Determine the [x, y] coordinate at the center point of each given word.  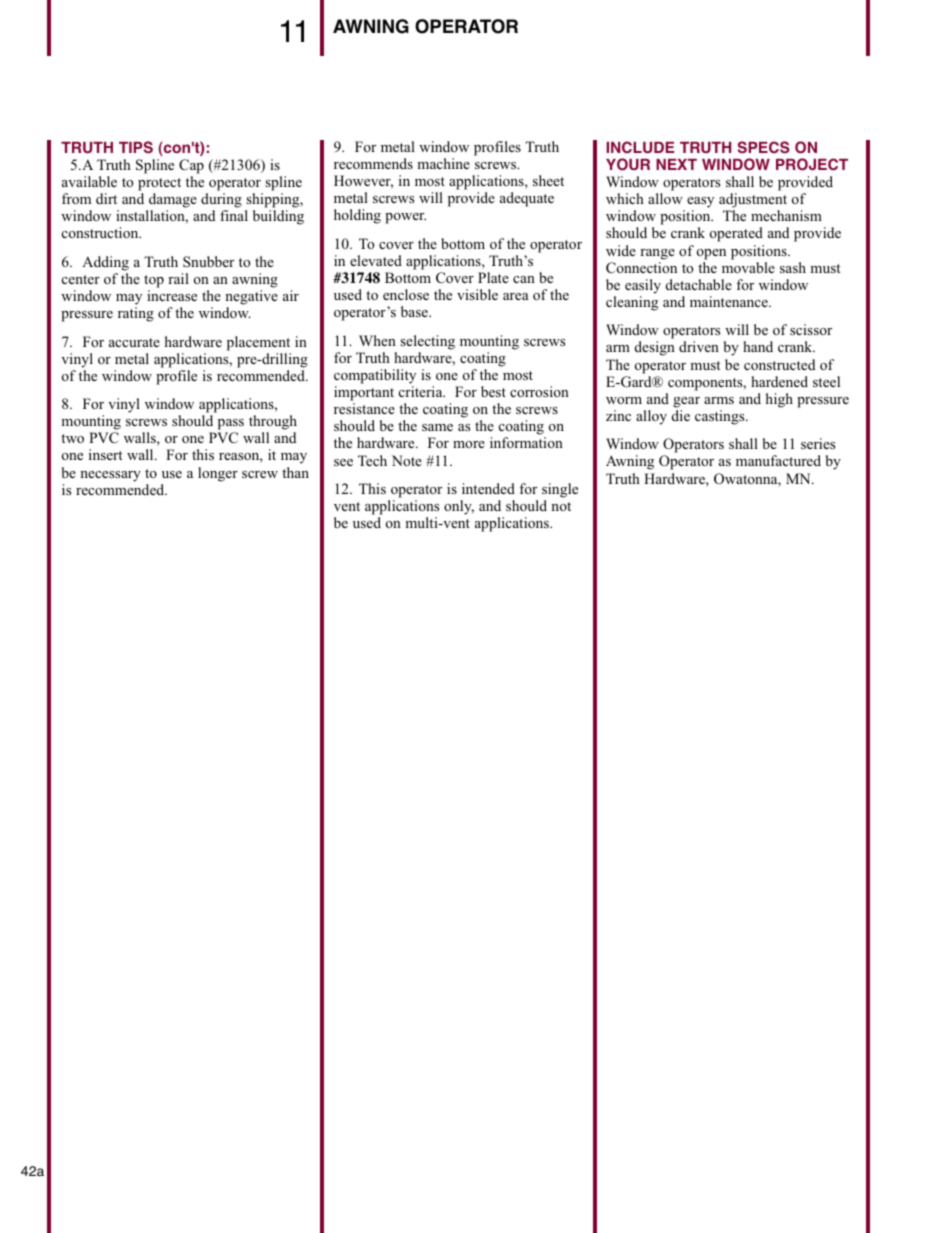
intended [488, 488]
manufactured [778, 460]
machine [443, 163]
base [415, 311]
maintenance [730, 301]
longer [218, 474]
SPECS [764, 147]
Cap [191, 166]
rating [136, 314]
